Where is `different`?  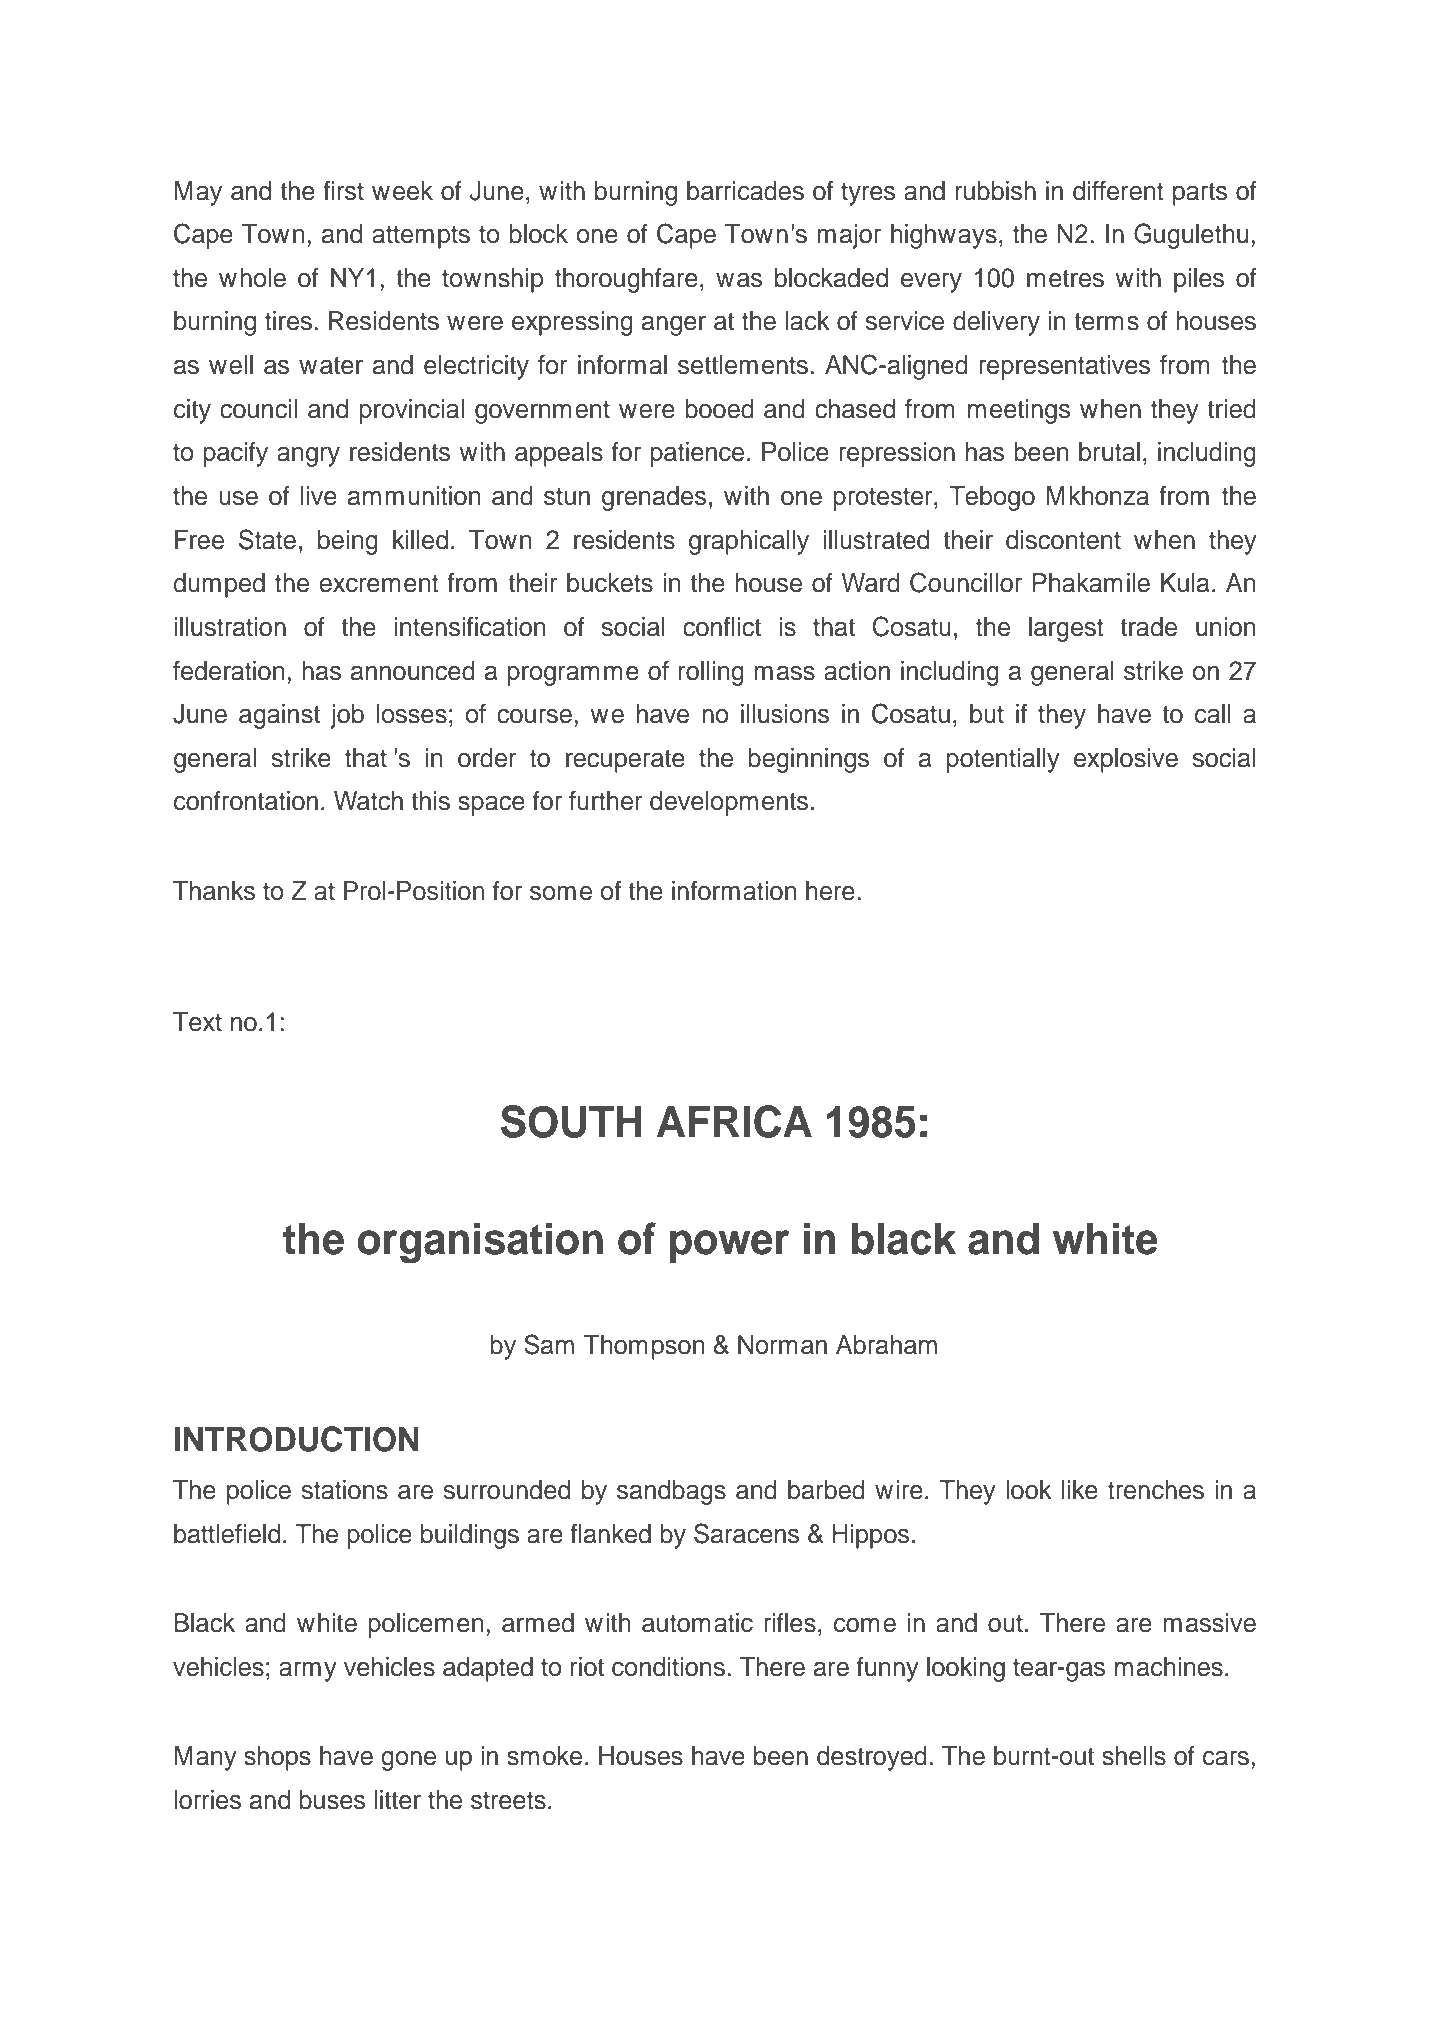
different is located at coordinates (1118, 191).
